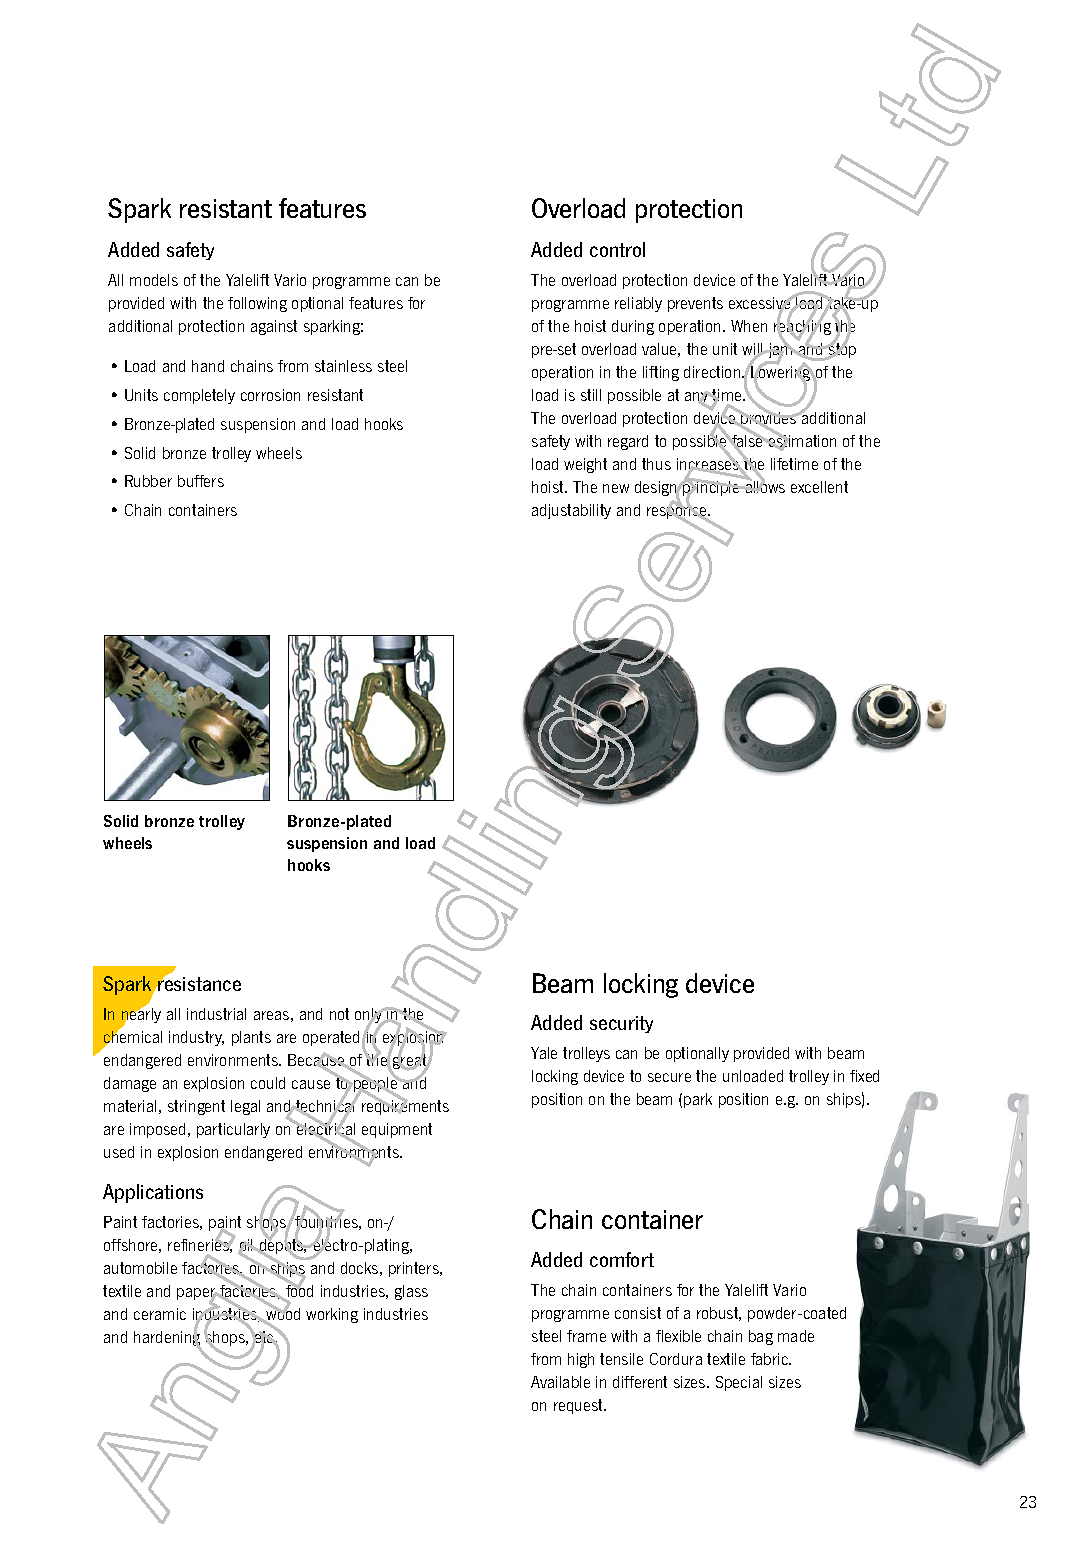 This page has width=1089, height=1542. Describe the element at coordinates (864, 1076) in the page. I see `fixed` at that location.
